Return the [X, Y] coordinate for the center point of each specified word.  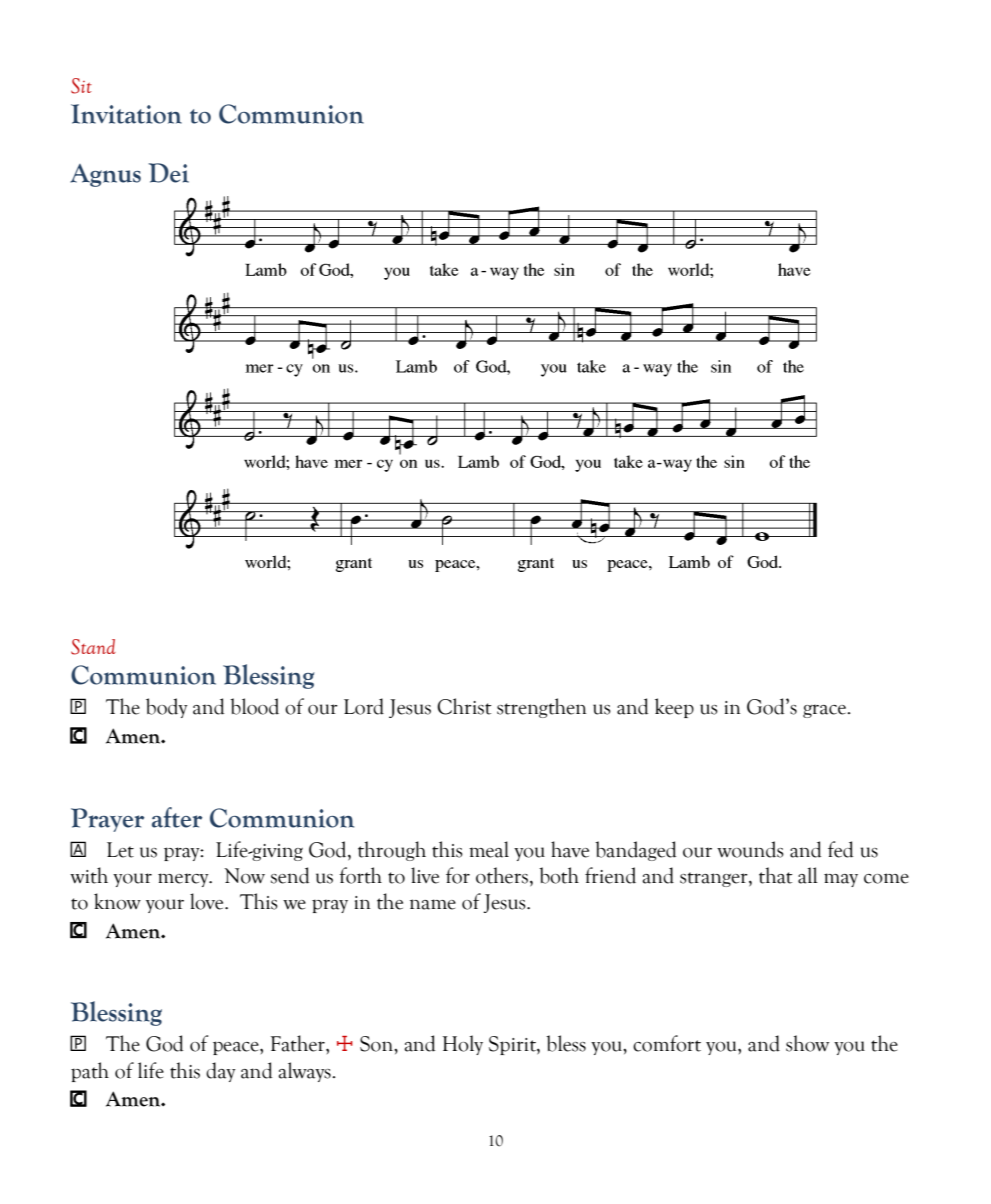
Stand [93, 647]
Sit [81, 86]
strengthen [541, 708]
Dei [168, 173]
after [177, 817]
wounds [750, 849]
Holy [463, 1045]
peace [237, 1048]
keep [674, 708]
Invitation [126, 114]
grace [825, 711]
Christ [464, 706]
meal [489, 849]
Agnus [105, 175]
